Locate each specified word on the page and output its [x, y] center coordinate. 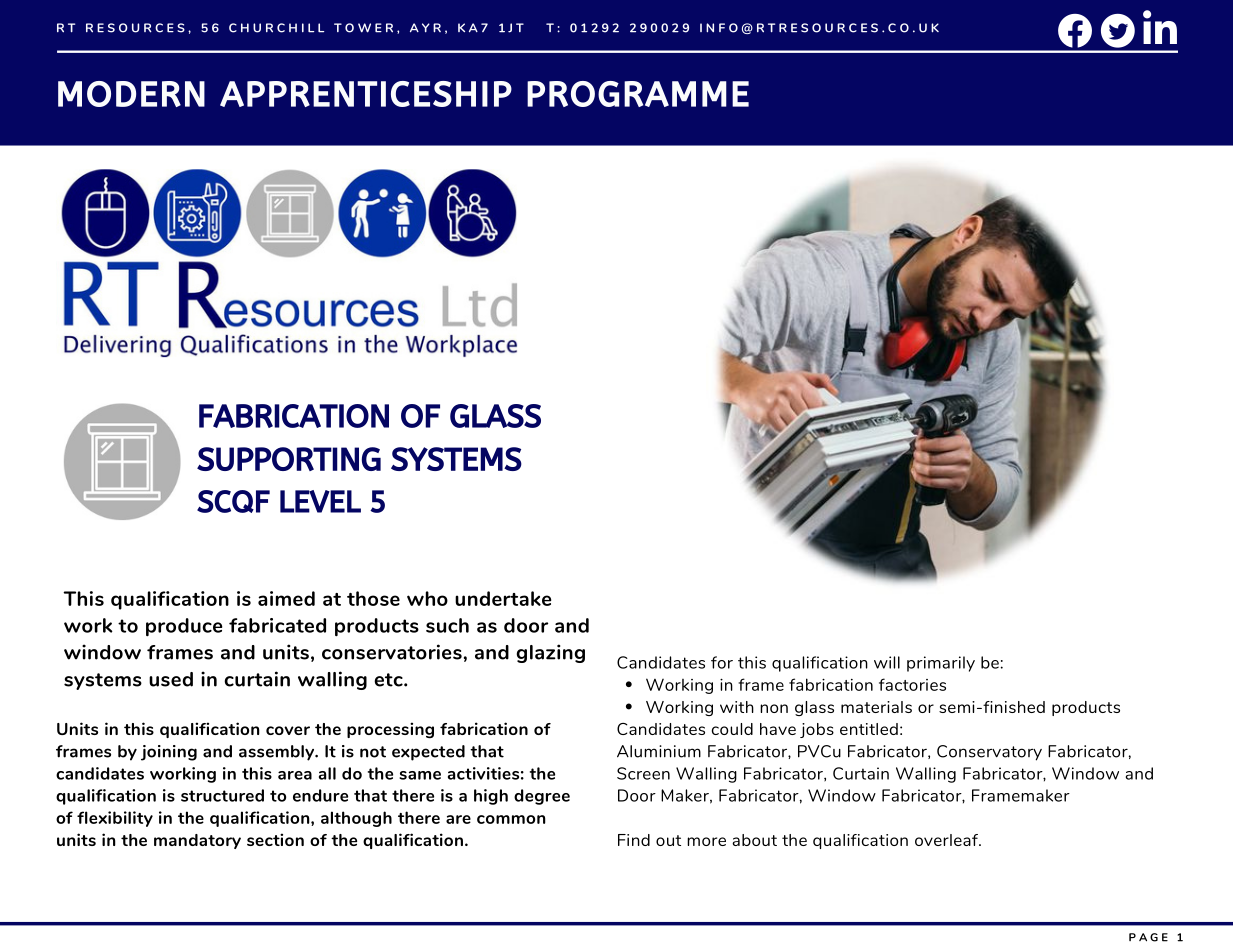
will [887, 662]
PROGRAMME [638, 94]
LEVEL [320, 501]
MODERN [131, 94]
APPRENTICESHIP [366, 94]
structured [222, 795]
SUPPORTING [289, 459]
